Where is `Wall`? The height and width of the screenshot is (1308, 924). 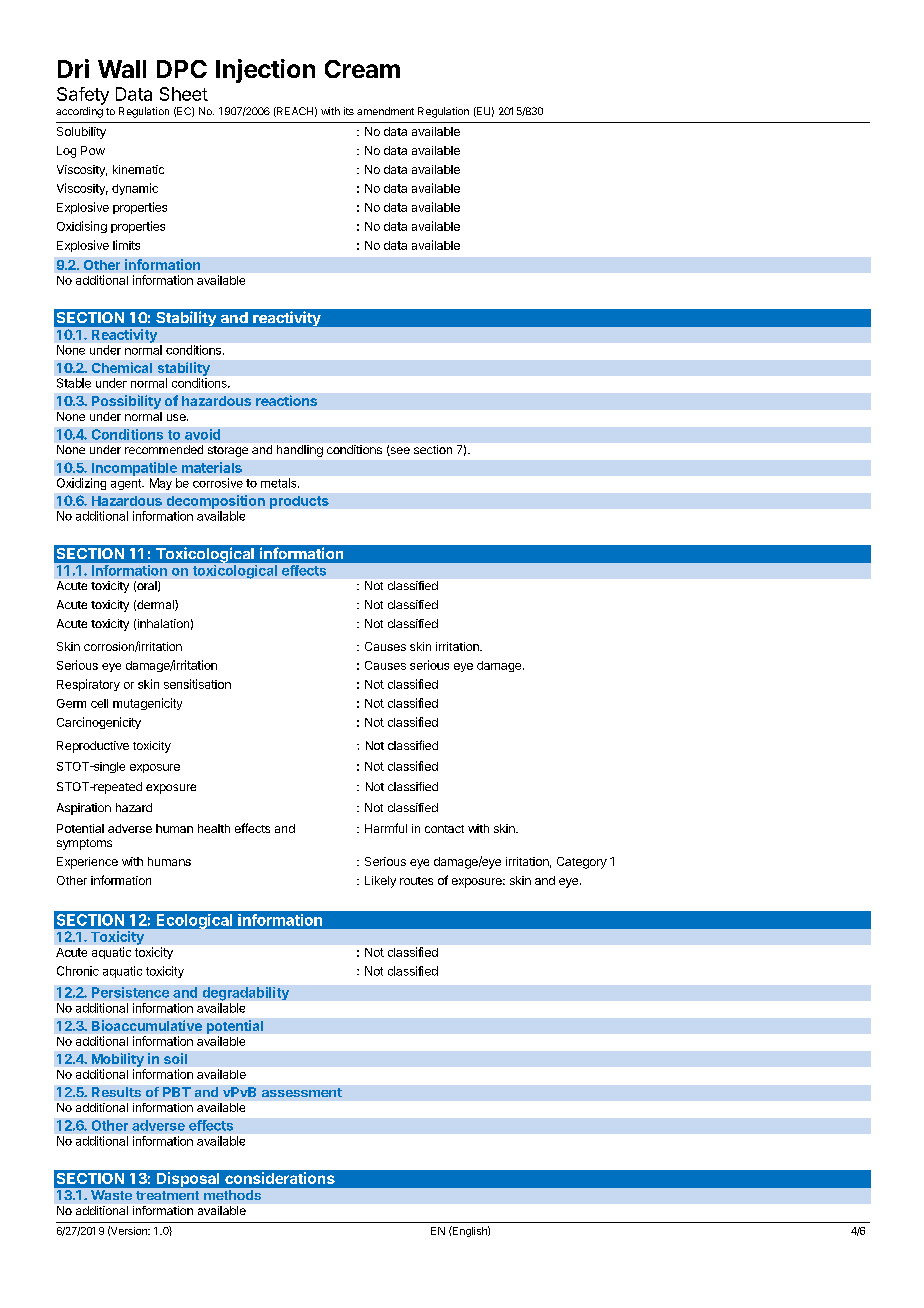
Wall is located at coordinates (122, 69).
